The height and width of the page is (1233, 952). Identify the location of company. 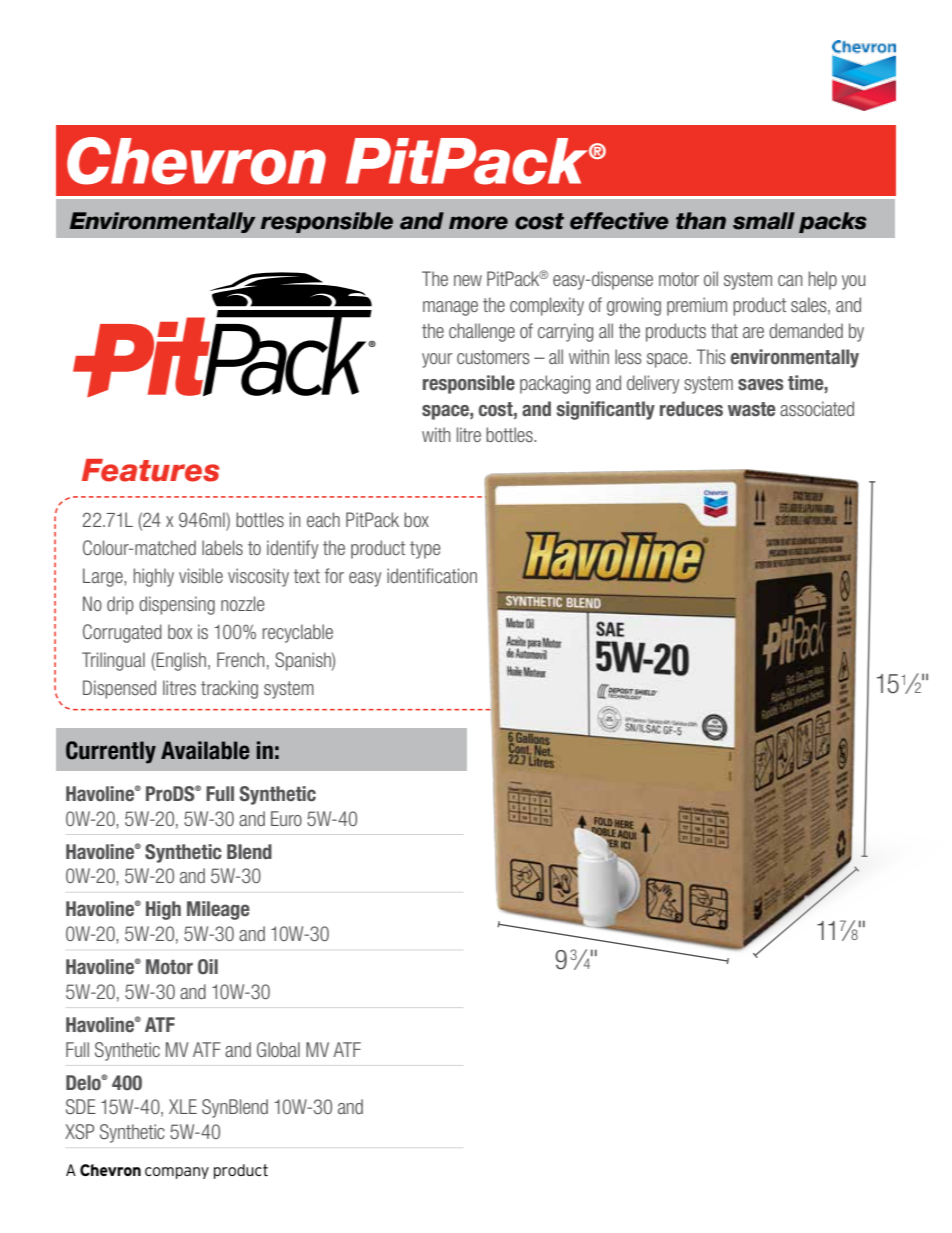
(177, 1173).
